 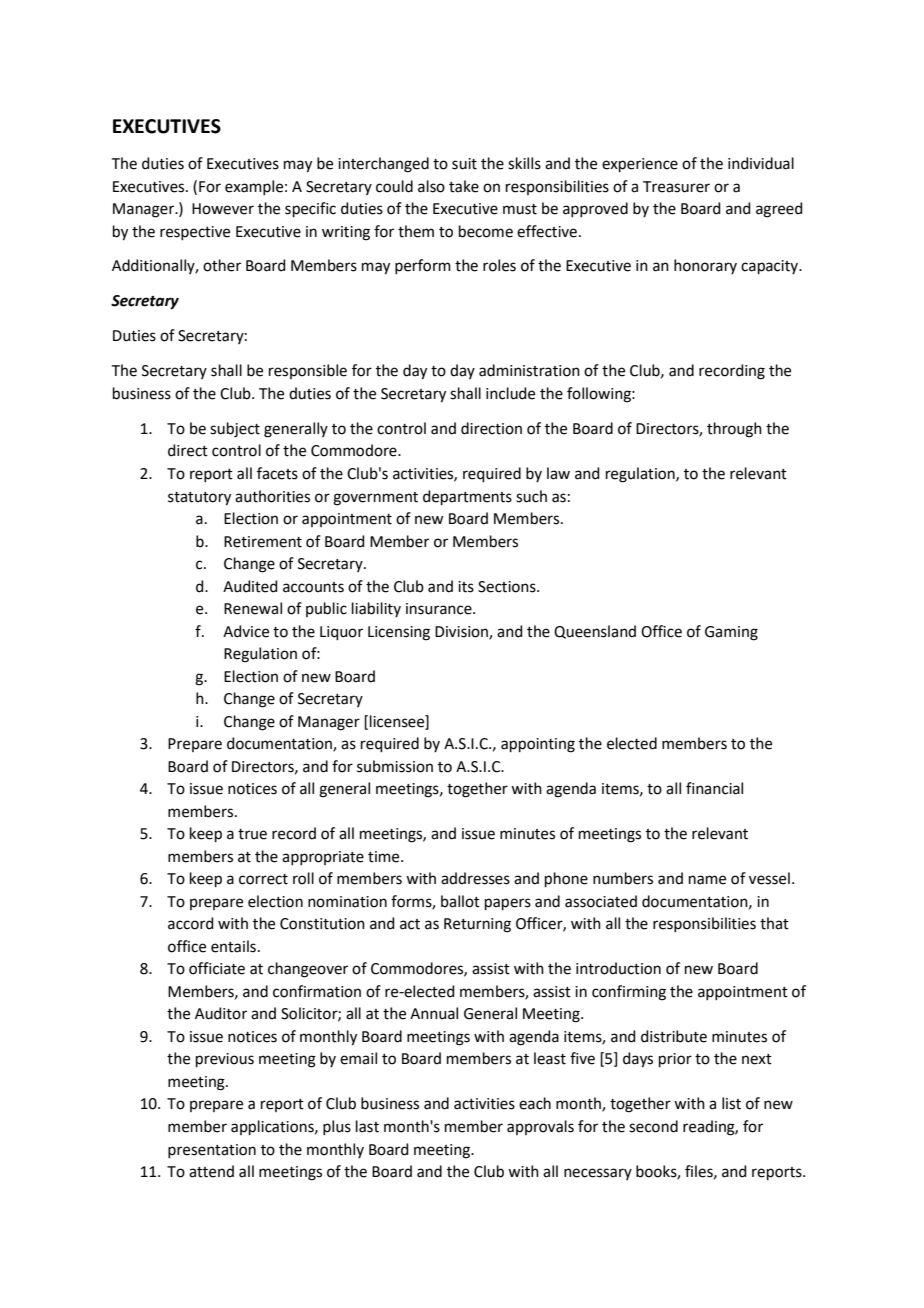 I want to click on take, so click(x=464, y=186).
